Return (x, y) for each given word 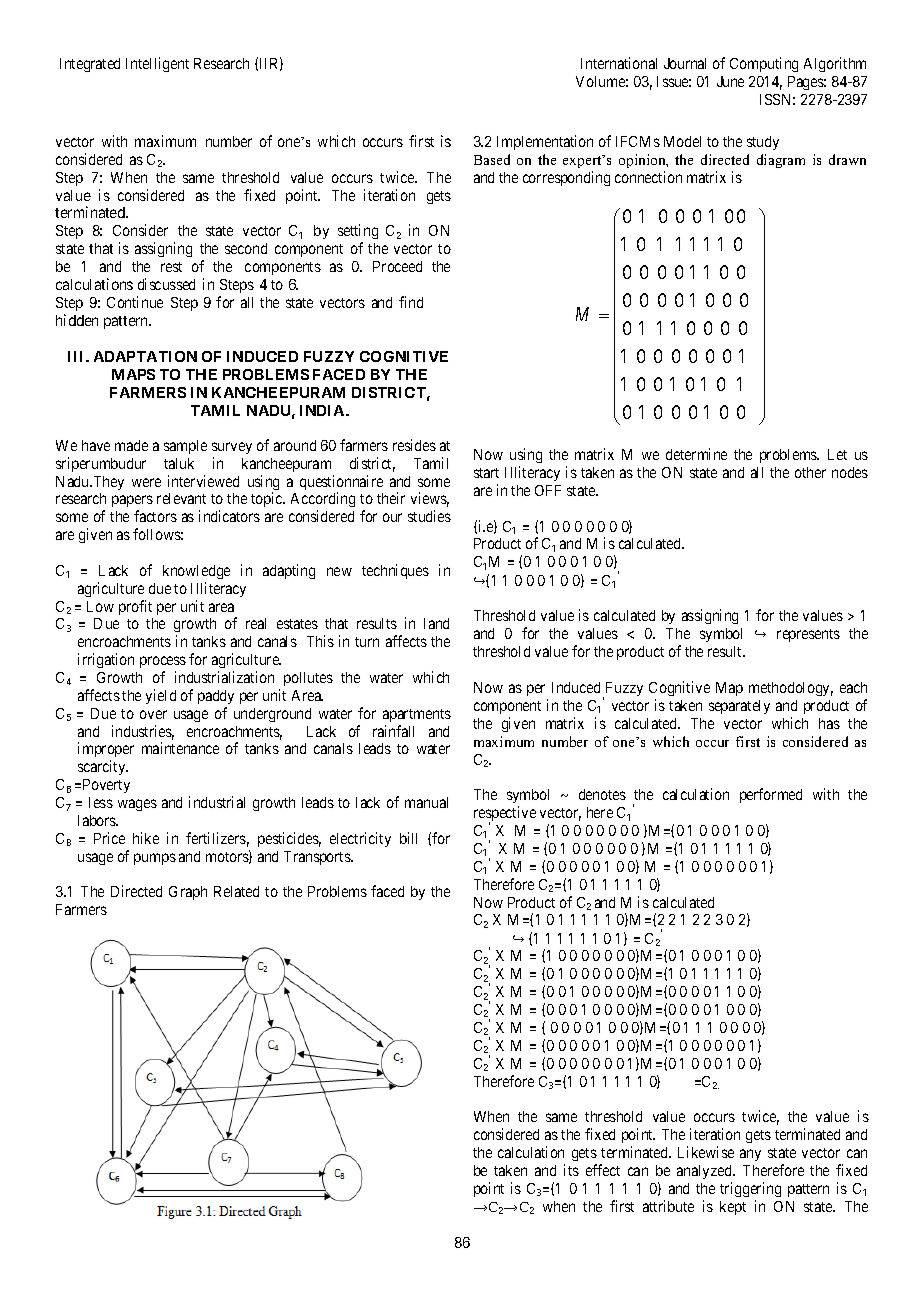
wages (137, 805)
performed (771, 795)
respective (505, 815)
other (810, 472)
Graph (188, 893)
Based (492, 159)
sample (185, 447)
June (730, 81)
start (486, 473)
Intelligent (157, 64)
